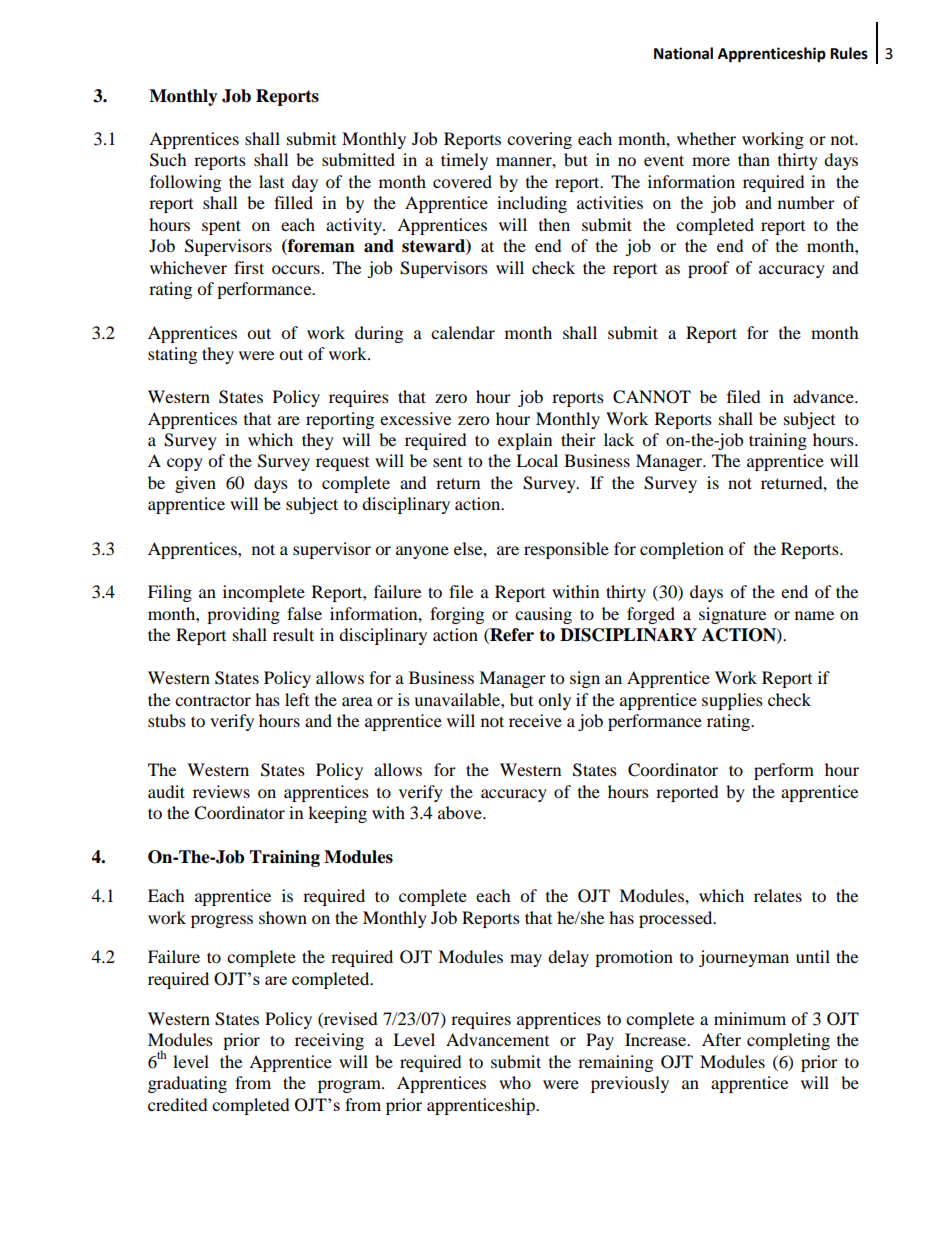 The height and width of the screenshot is (1233, 952). What do you see at coordinates (525, 441) in the screenshot?
I see `explain` at bounding box center [525, 441].
